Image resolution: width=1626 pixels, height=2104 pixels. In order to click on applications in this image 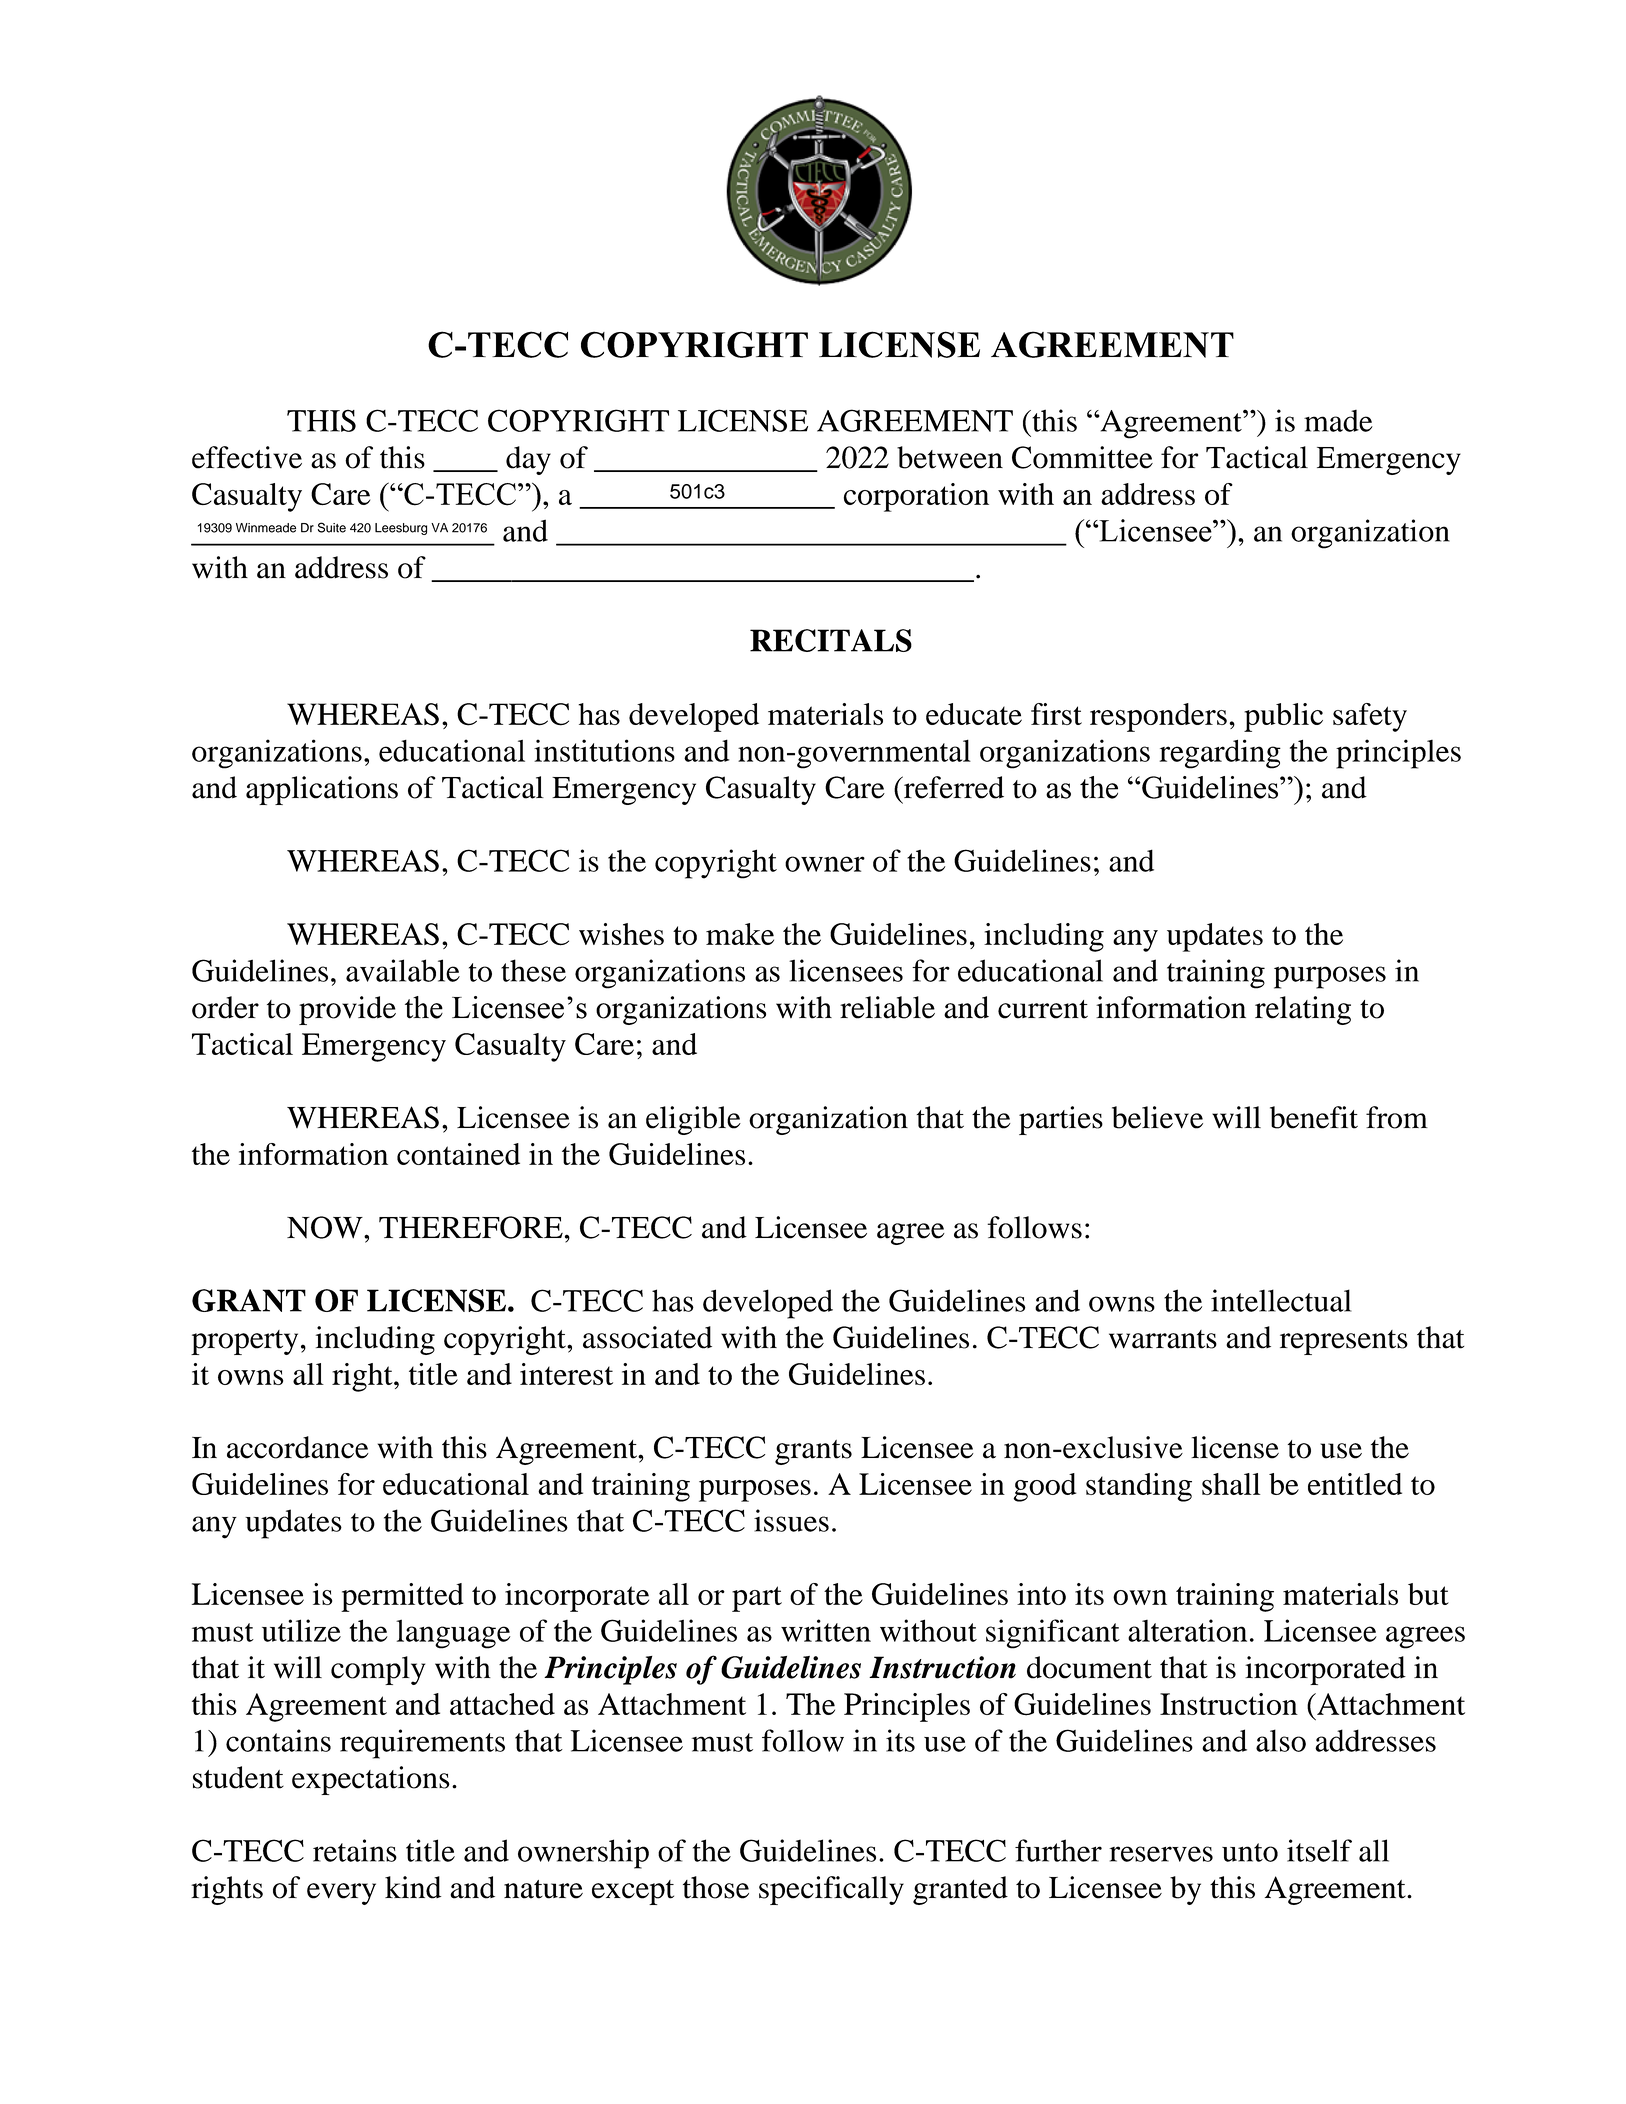, I will do `click(322, 790)`.
